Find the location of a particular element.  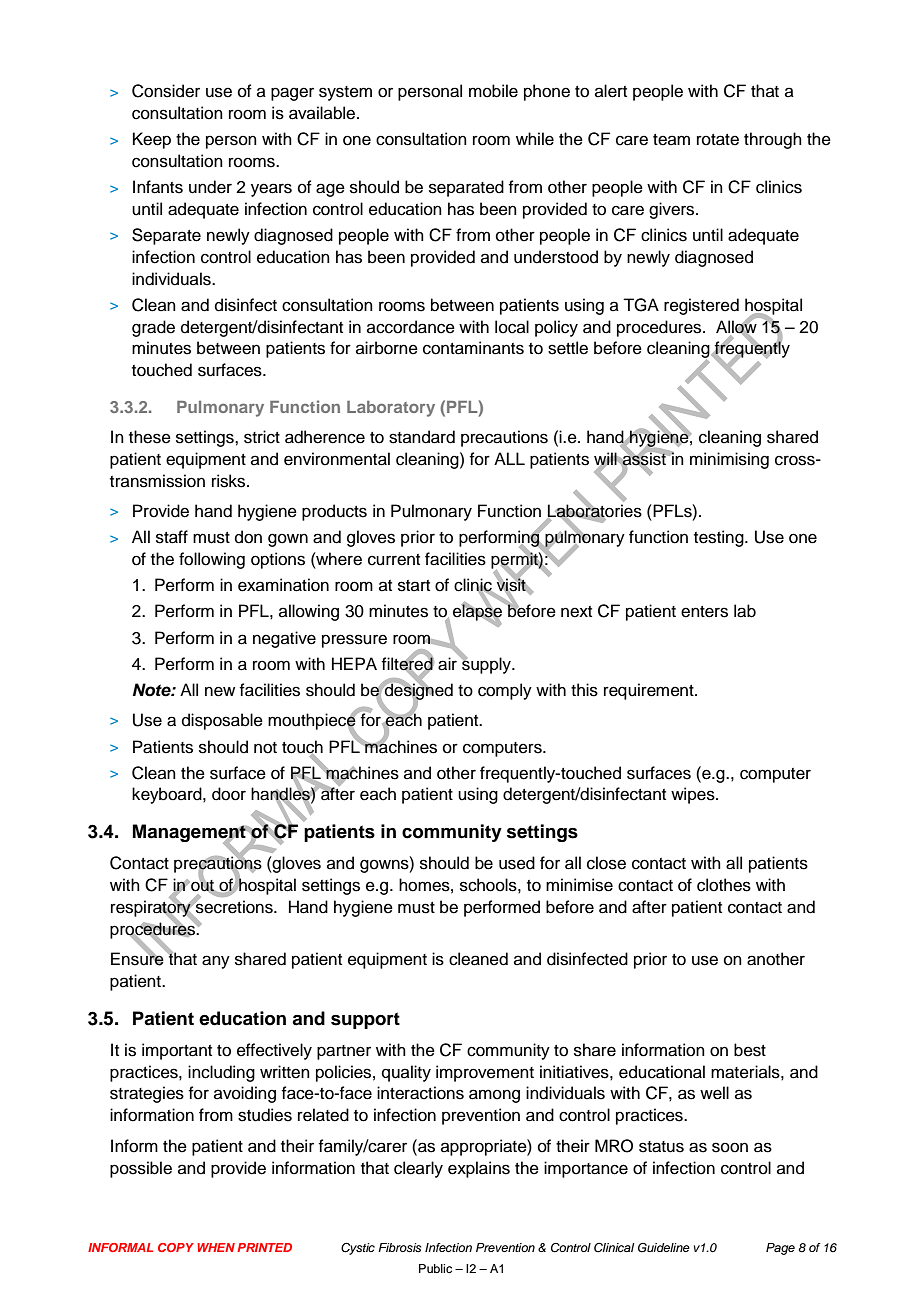

supply is located at coordinates (486, 664).
